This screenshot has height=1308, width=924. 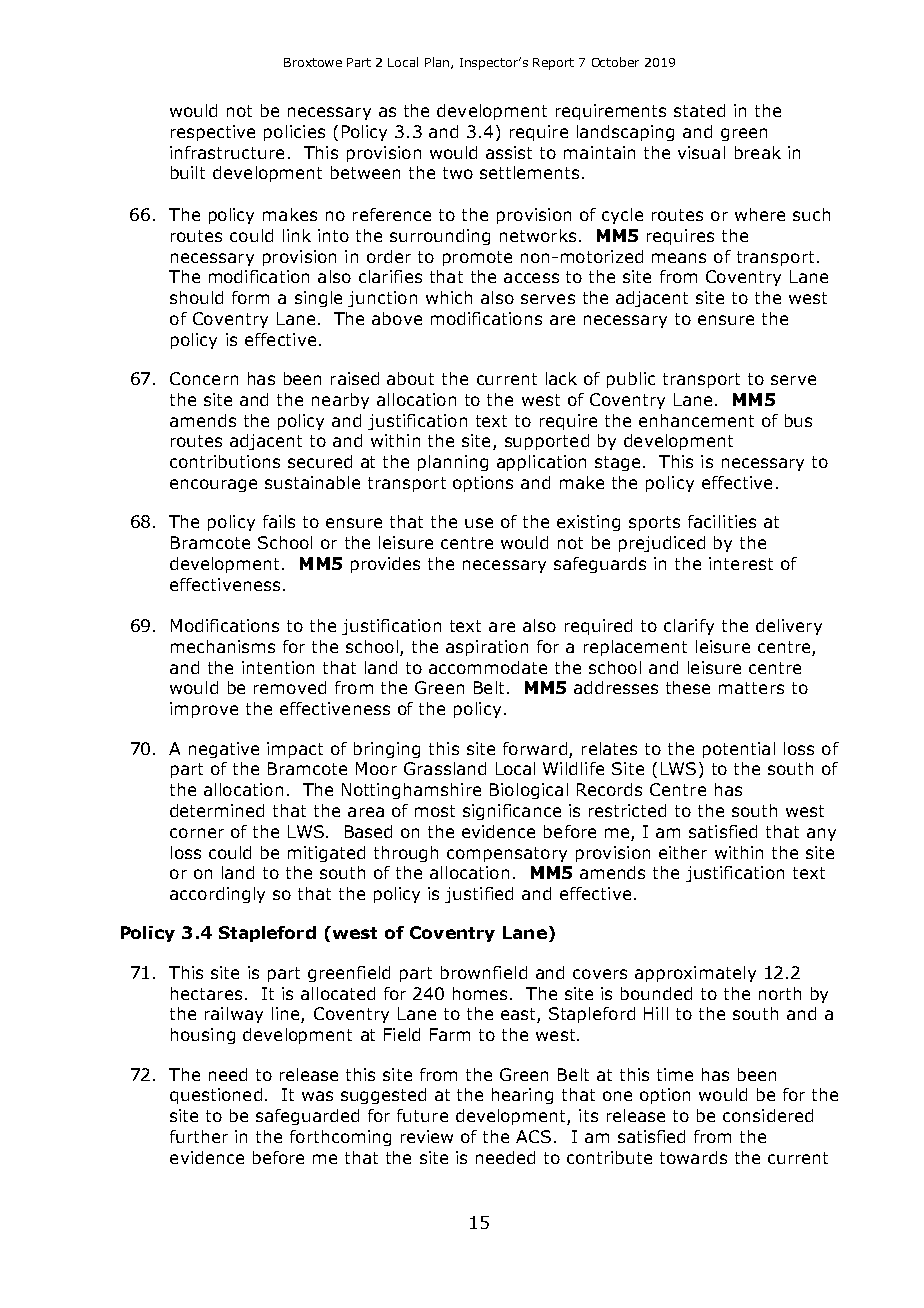 What do you see at coordinates (553, 64) in the screenshot?
I see `Report` at bounding box center [553, 64].
